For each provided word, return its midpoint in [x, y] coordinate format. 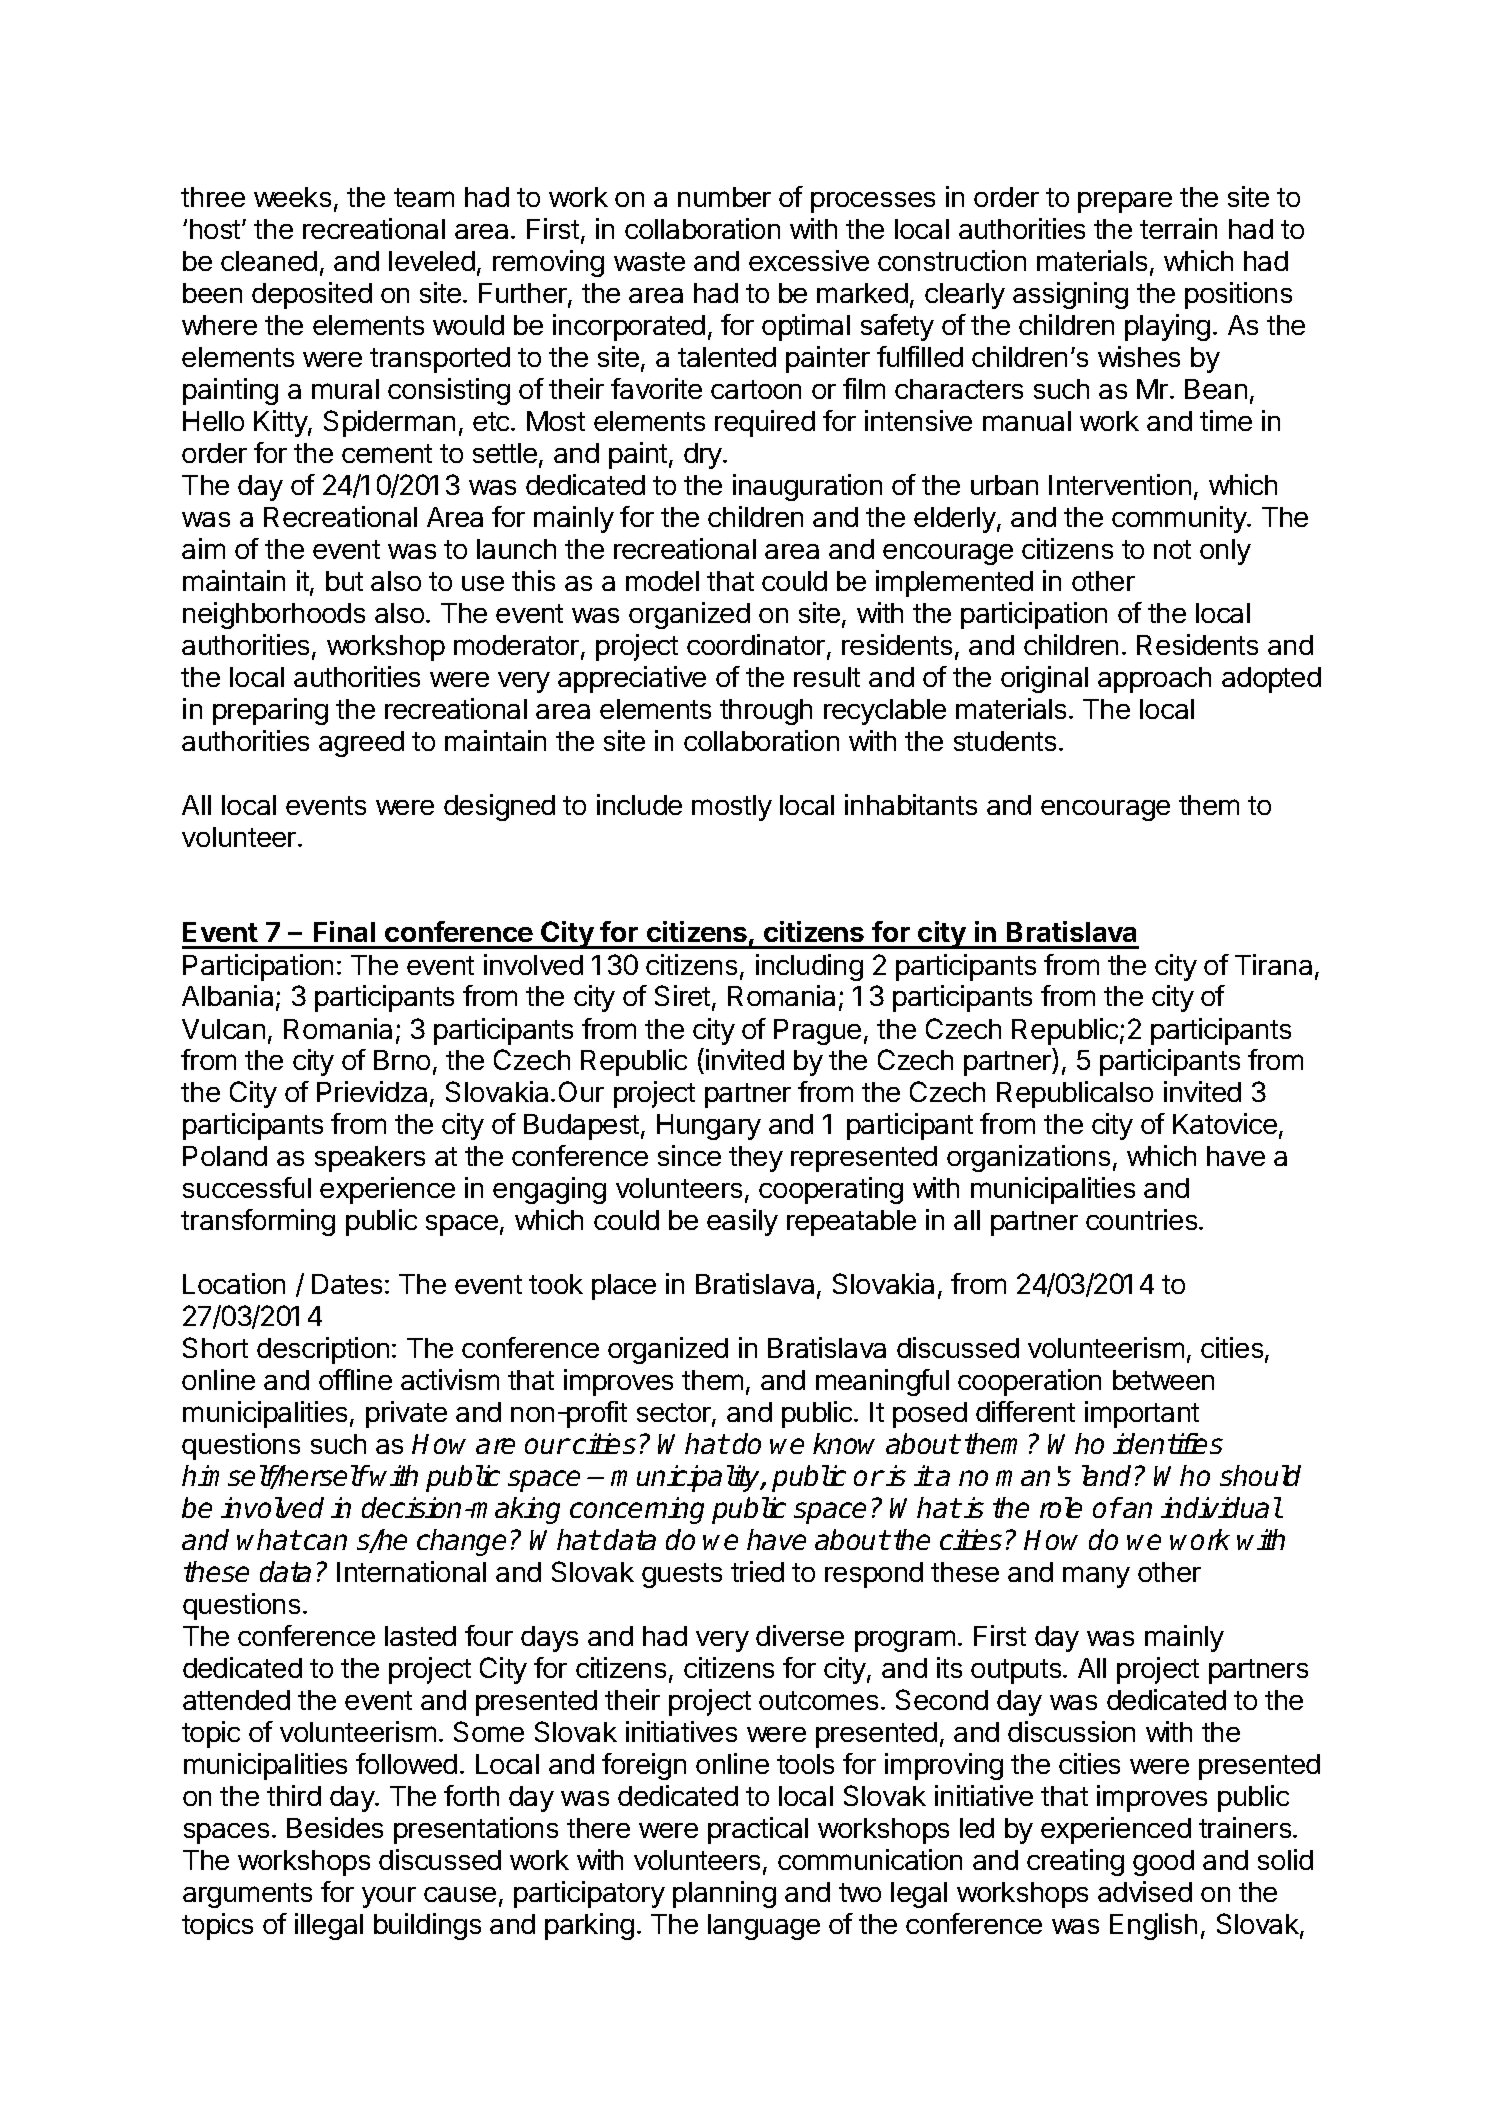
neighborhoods [274, 615]
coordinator [756, 644]
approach [1154, 680]
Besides [335, 1827]
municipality [686, 1478]
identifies [1168, 1443]
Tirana [1273, 964]
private [406, 1414]
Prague [817, 1032]
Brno [402, 1060]
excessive [809, 260]
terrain [1178, 228]
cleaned [269, 261]
